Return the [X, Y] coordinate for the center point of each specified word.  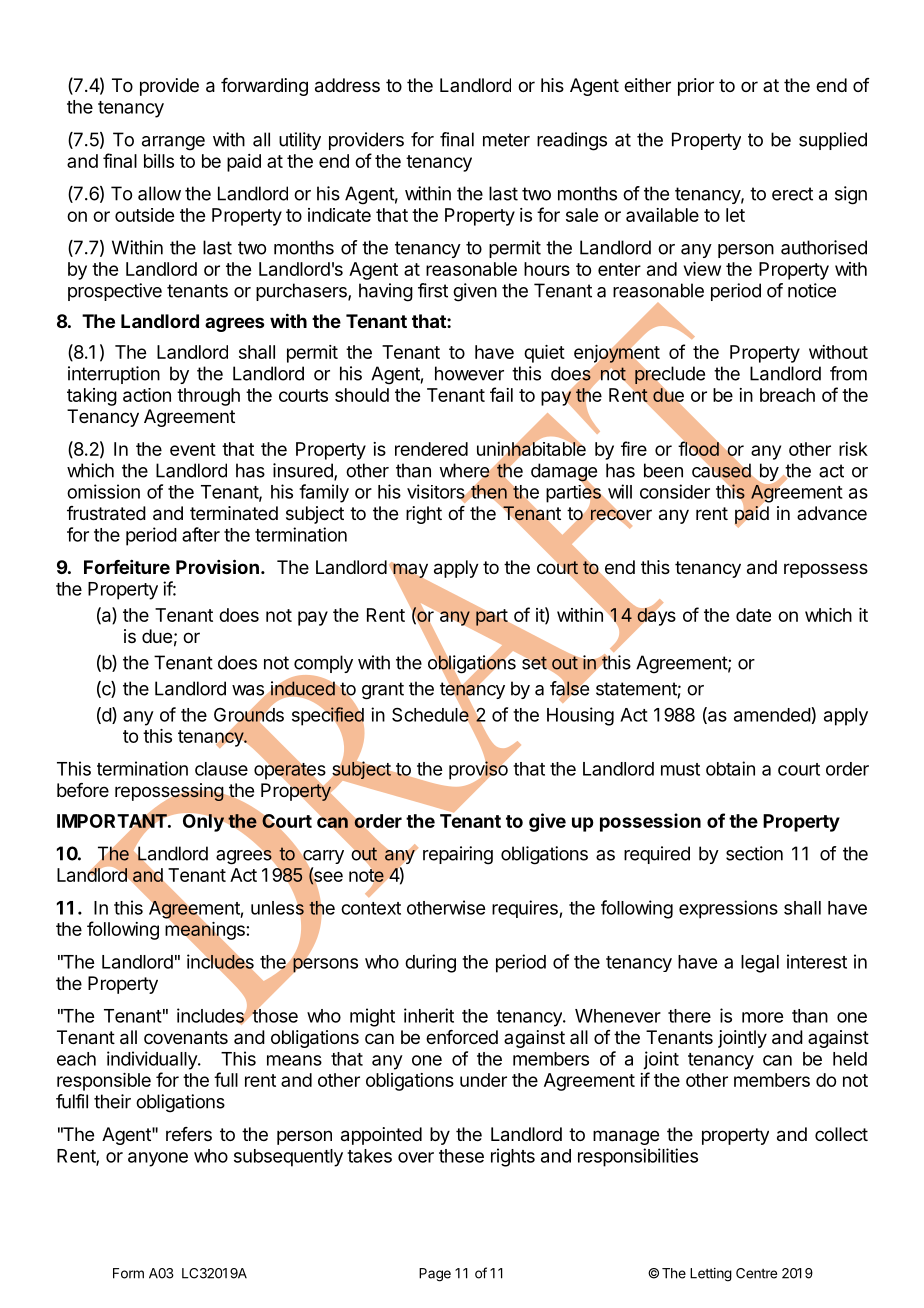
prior [696, 87]
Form [128, 1273]
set [534, 663]
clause [221, 769]
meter [506, 140]
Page [435, 1275]
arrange [173, 143]
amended [772, 715]
